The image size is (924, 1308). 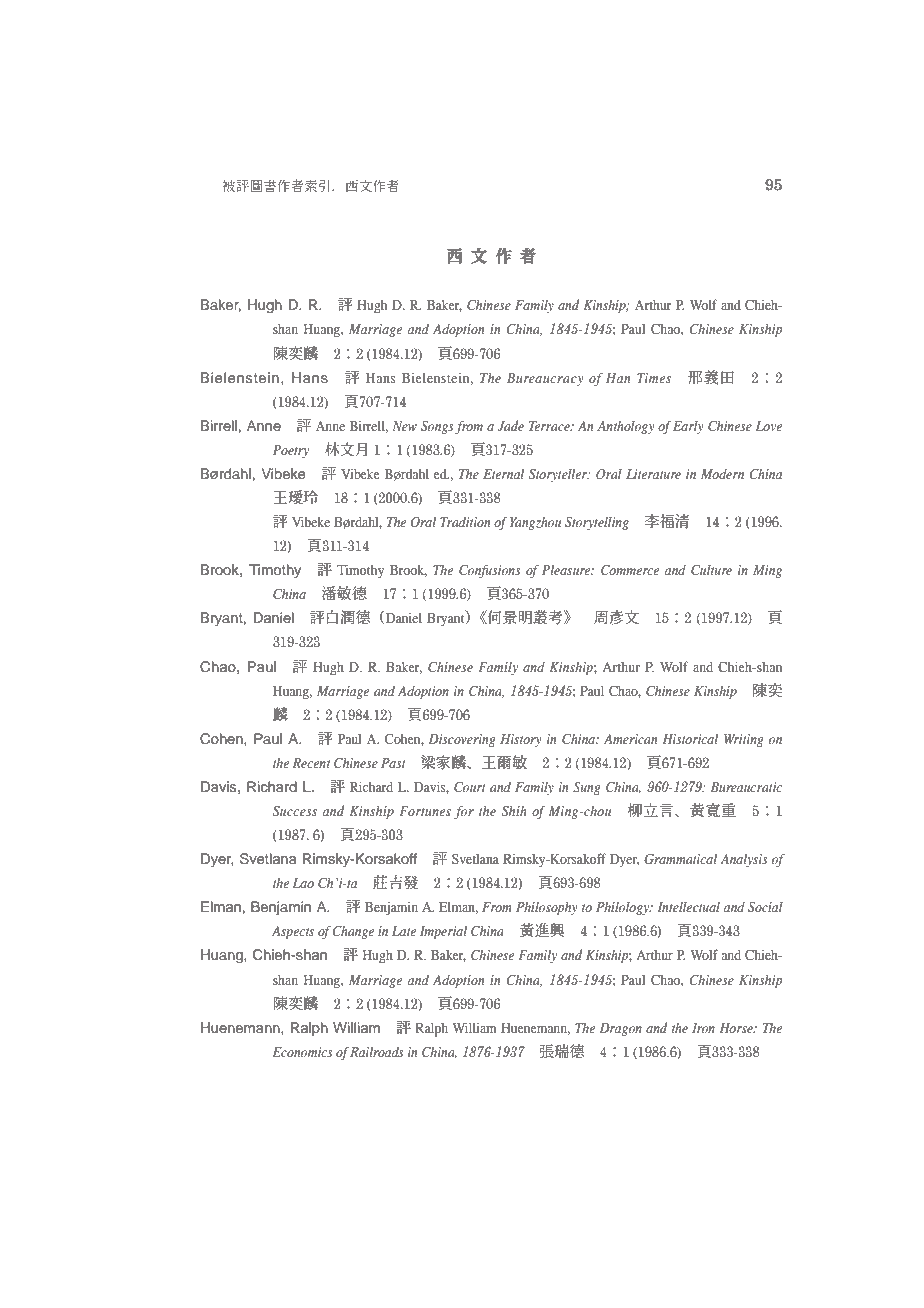 I want to click on Grammatical, so click(x=680, y=859).
